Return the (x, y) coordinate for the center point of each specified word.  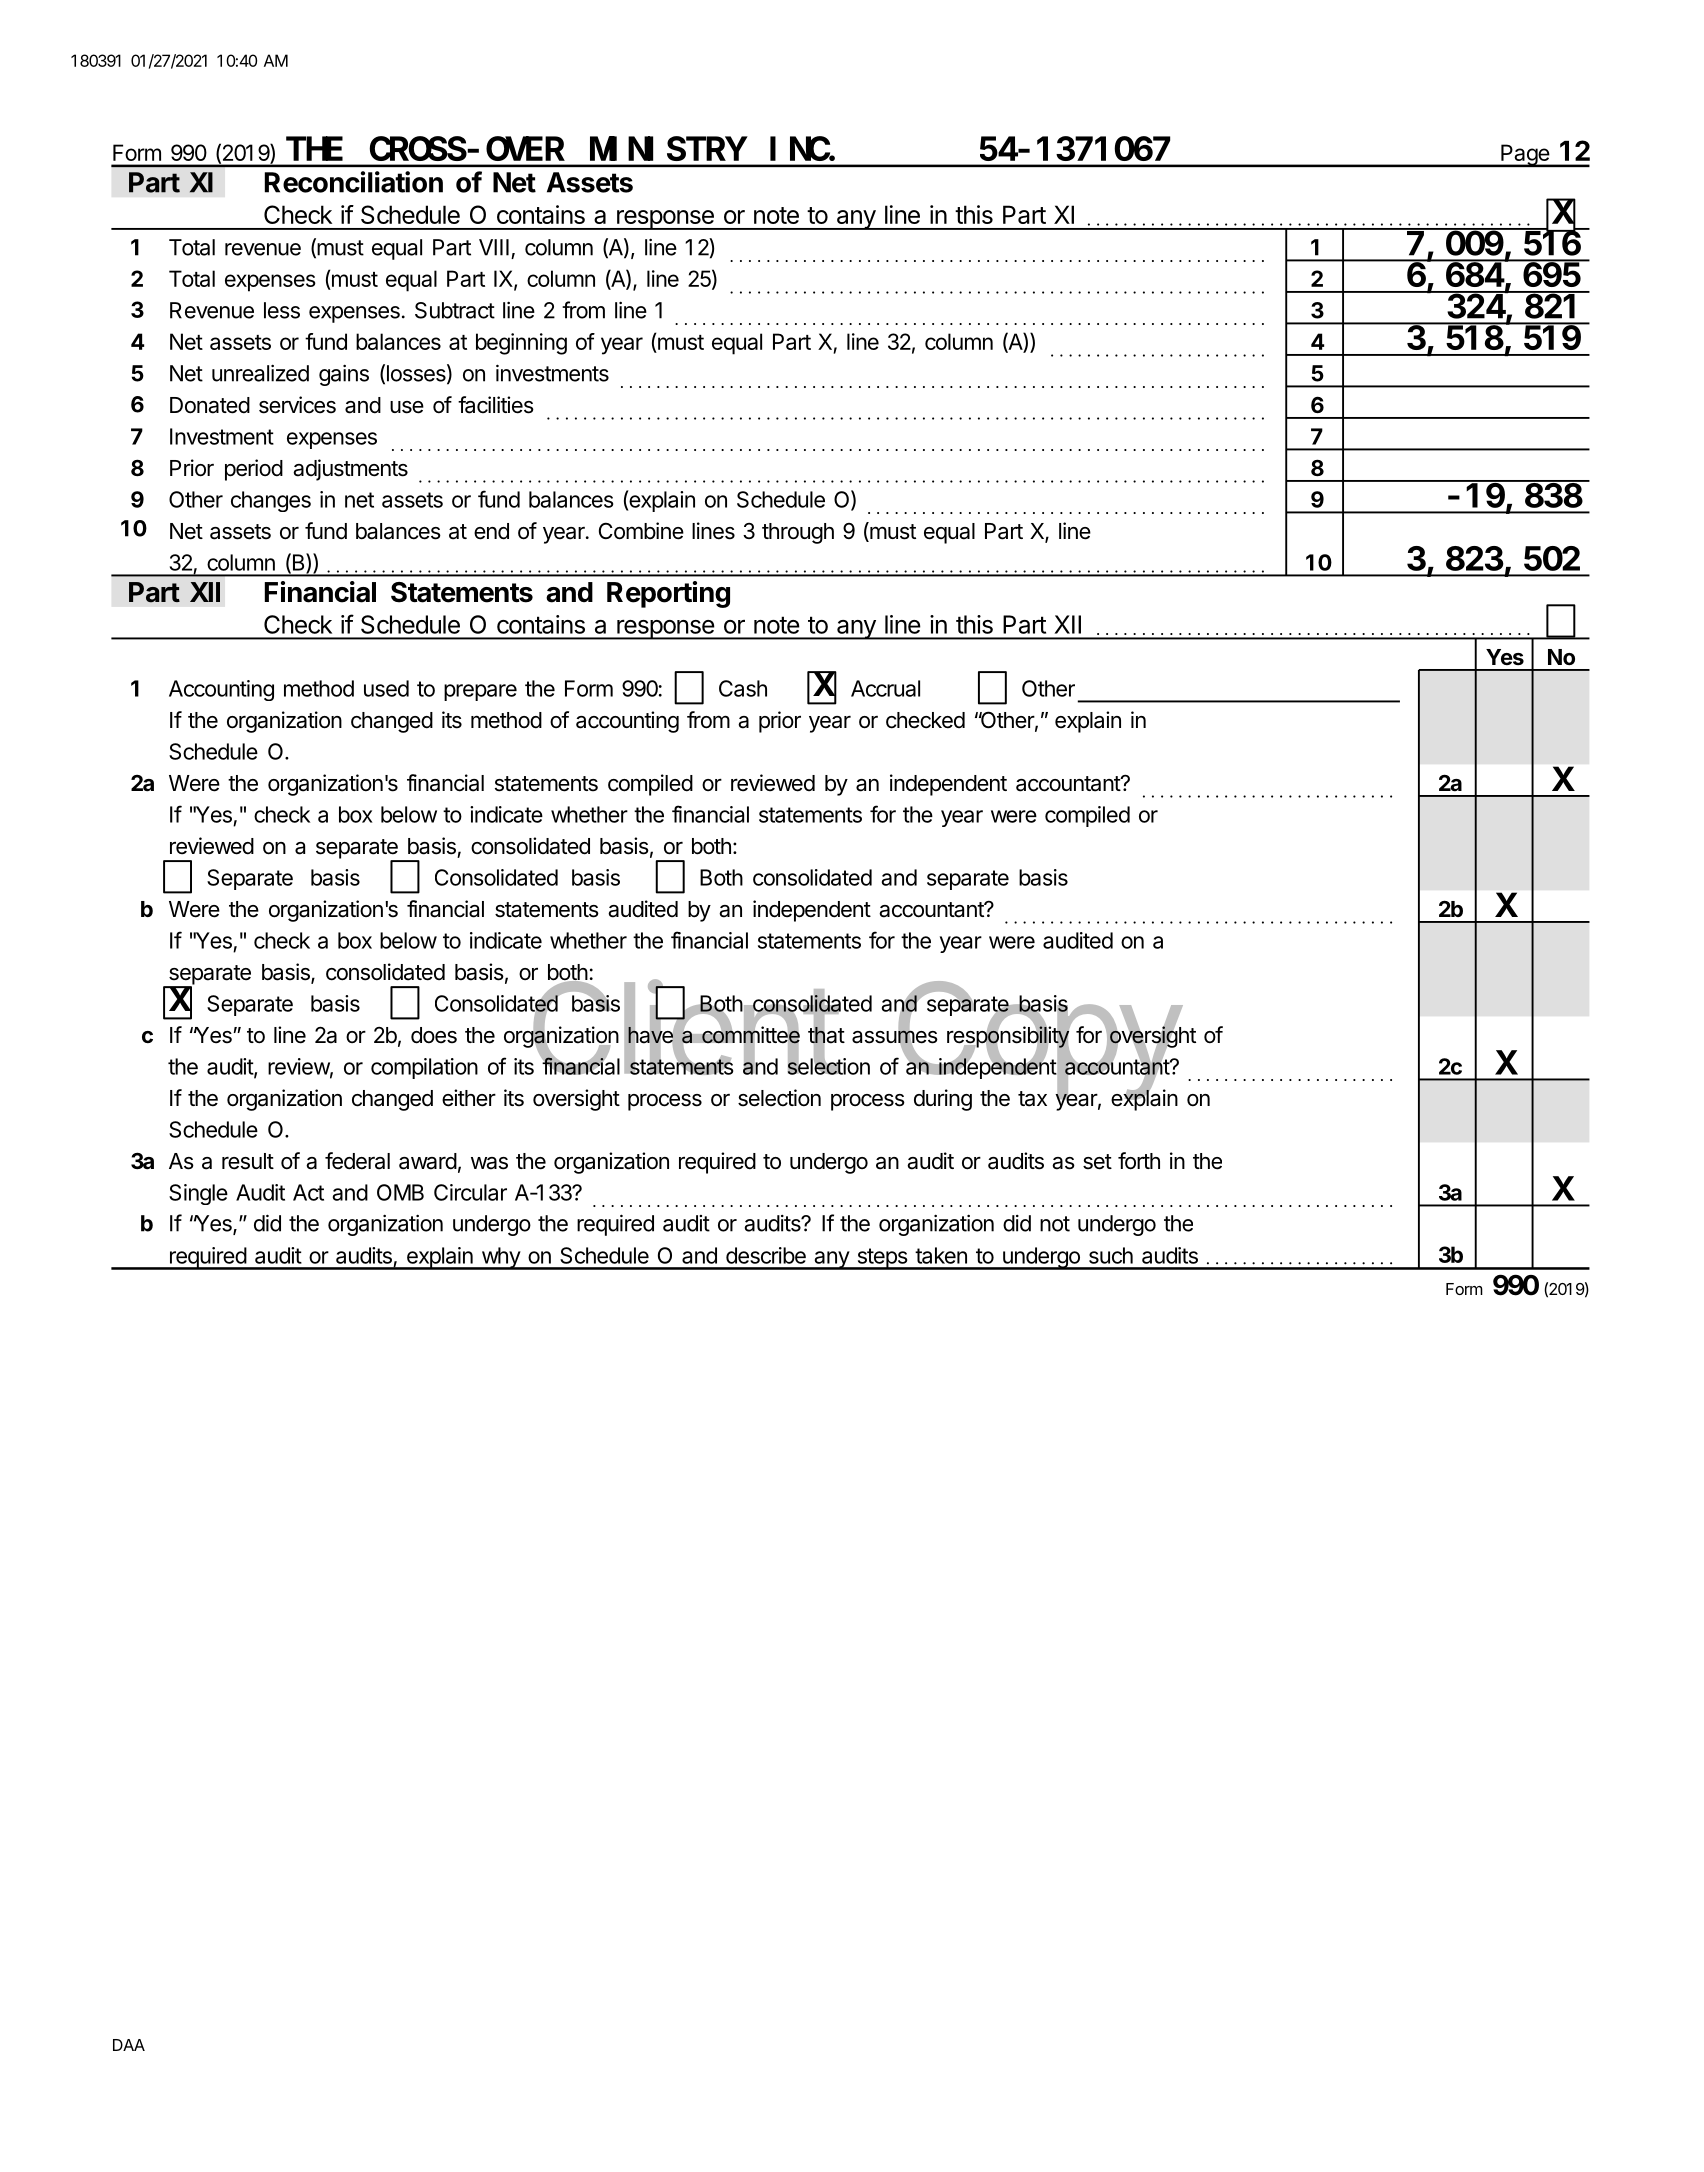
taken (941, 1255)
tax (1032, 1099)
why (500, 1258)
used (386, 688)
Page (1525, 155)
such (1111, 1255)
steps (882, 1259)
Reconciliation (354, 182)
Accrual (885, 688)
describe (766, 1255)
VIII (494, 247)
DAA (129, 2045)
